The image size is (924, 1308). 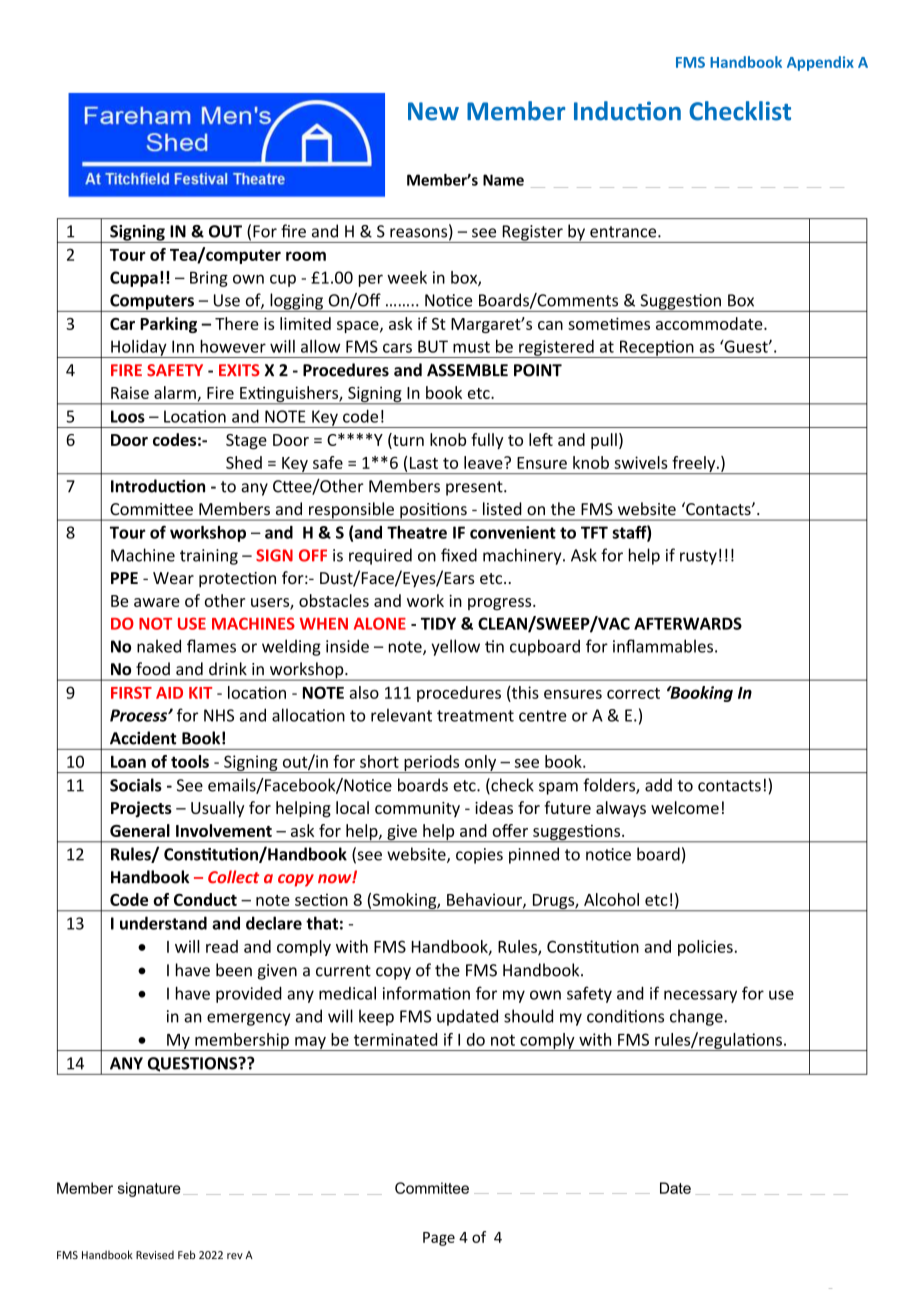 What do you see at coordinates (186, 1254) in the page?
I see `Feb` at bounding box center [186, 1254].
